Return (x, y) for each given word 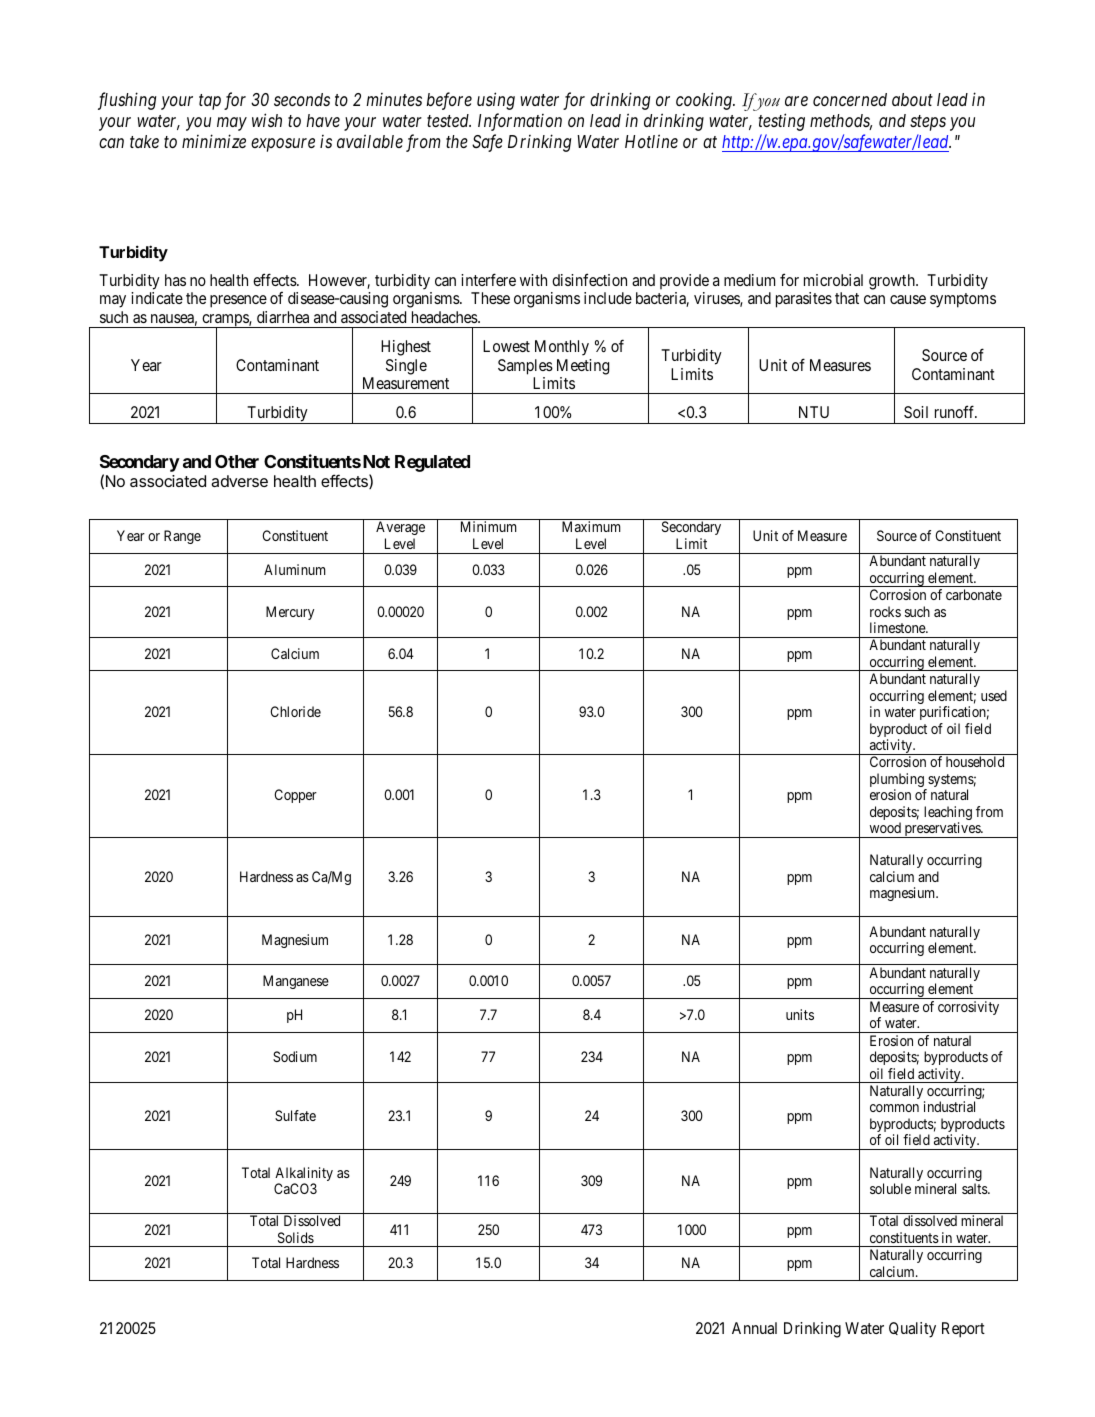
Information (520, 122)
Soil (916, 412)
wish (267, 120)
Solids (296, 1237)
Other (237, 461)
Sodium (295, 1056)
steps (928, 123)
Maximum (591, 526)
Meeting (583, 367)
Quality (912, 1330)
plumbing (898, 781)
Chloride (295, 711)
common (894, 1108)
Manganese (296, 982)
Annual (754, 1328)
